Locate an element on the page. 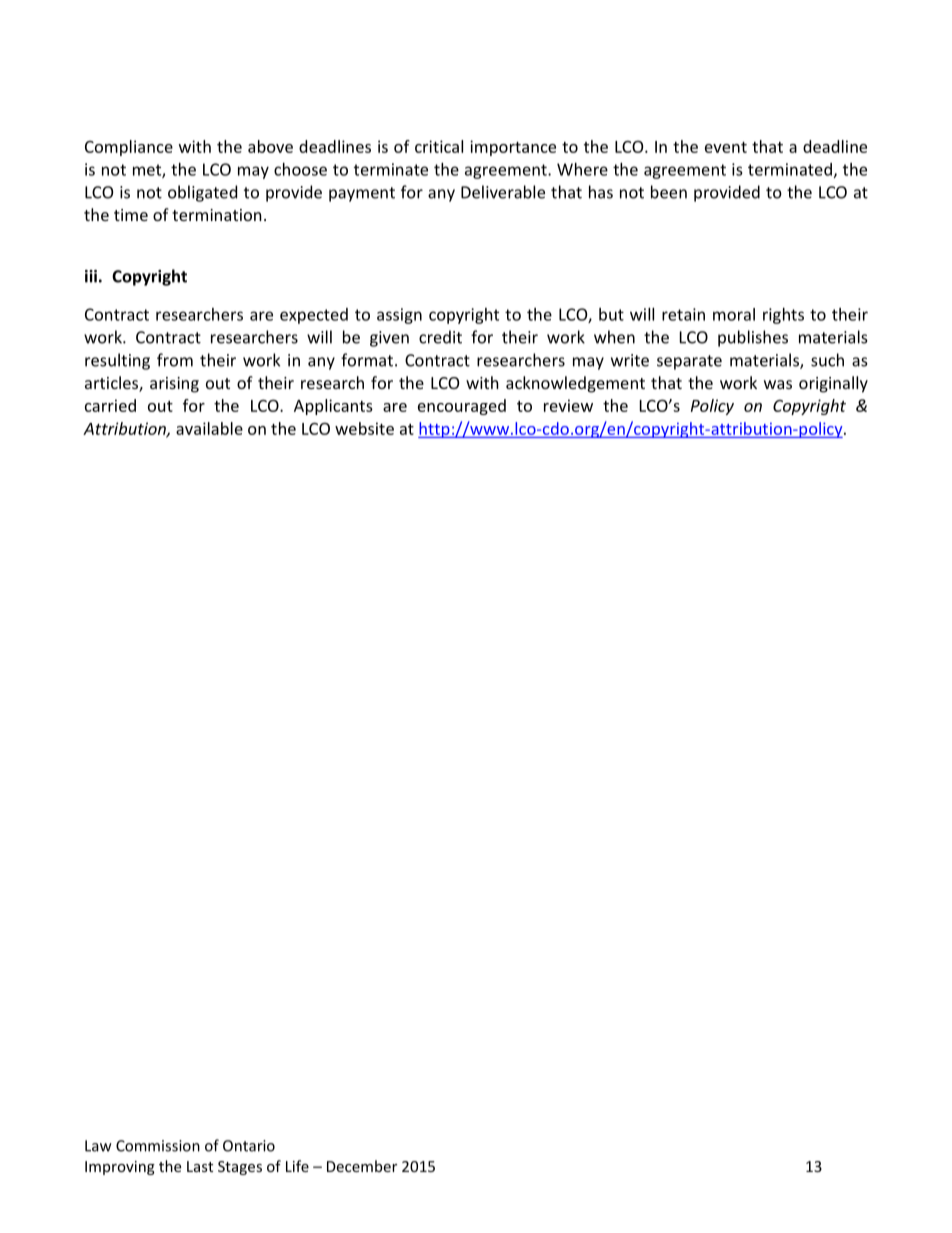 The image size is (952, 1233). Commission is located at coordinates (158, 1146).
